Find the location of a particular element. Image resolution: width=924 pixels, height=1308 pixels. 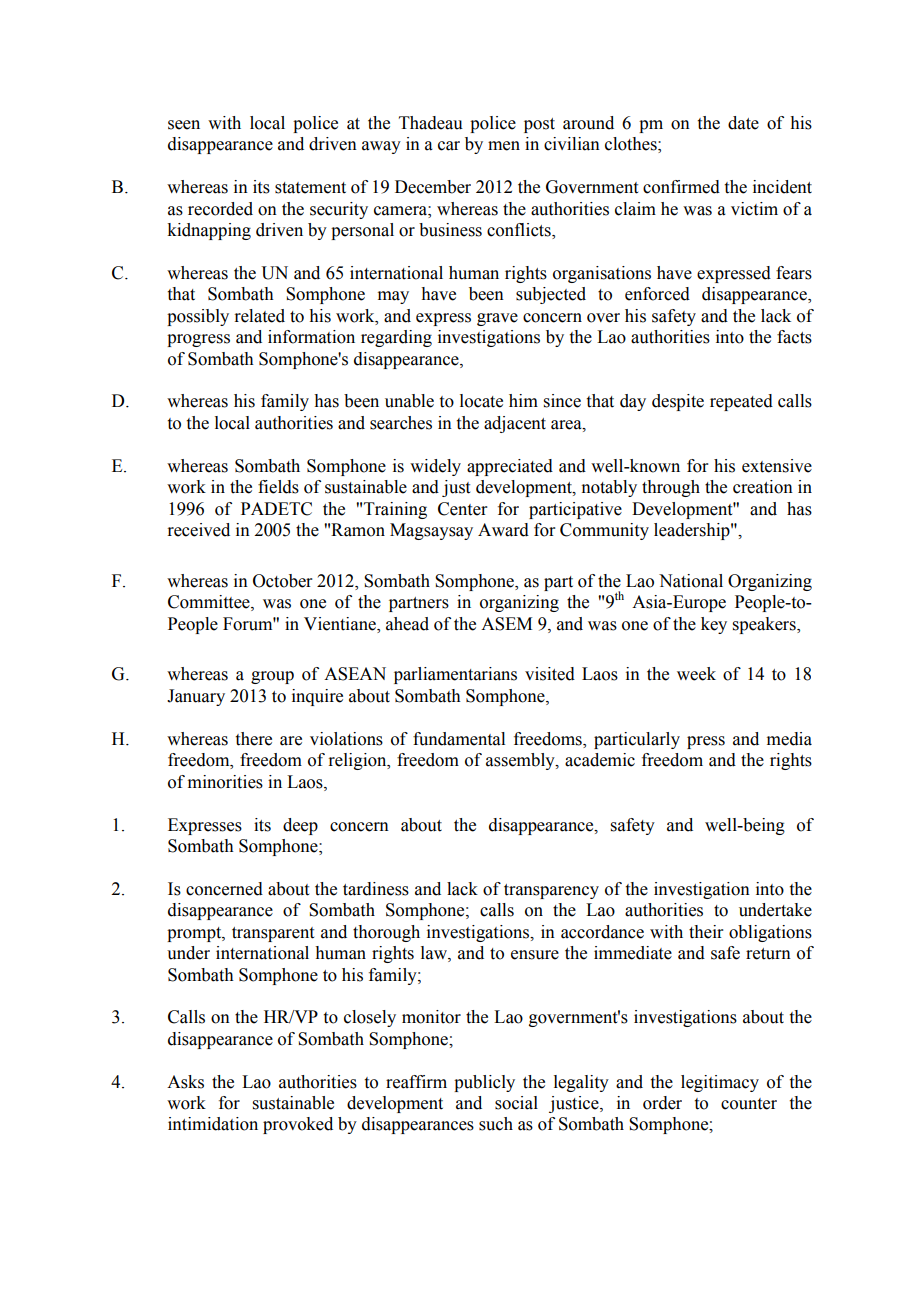

deep is located at coordinates (300, 826).
